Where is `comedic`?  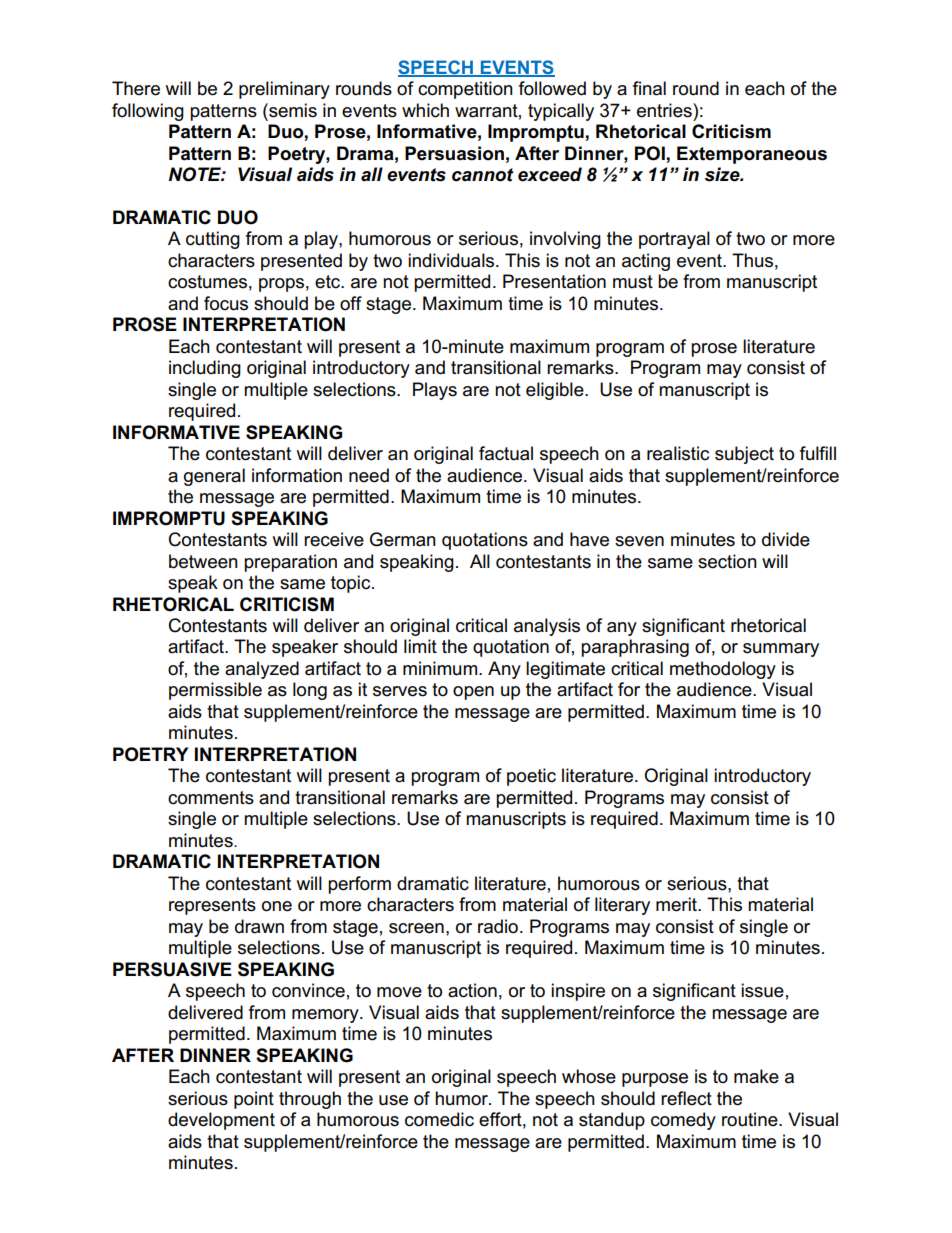 comedic is located at coordinates (439, 1119).
